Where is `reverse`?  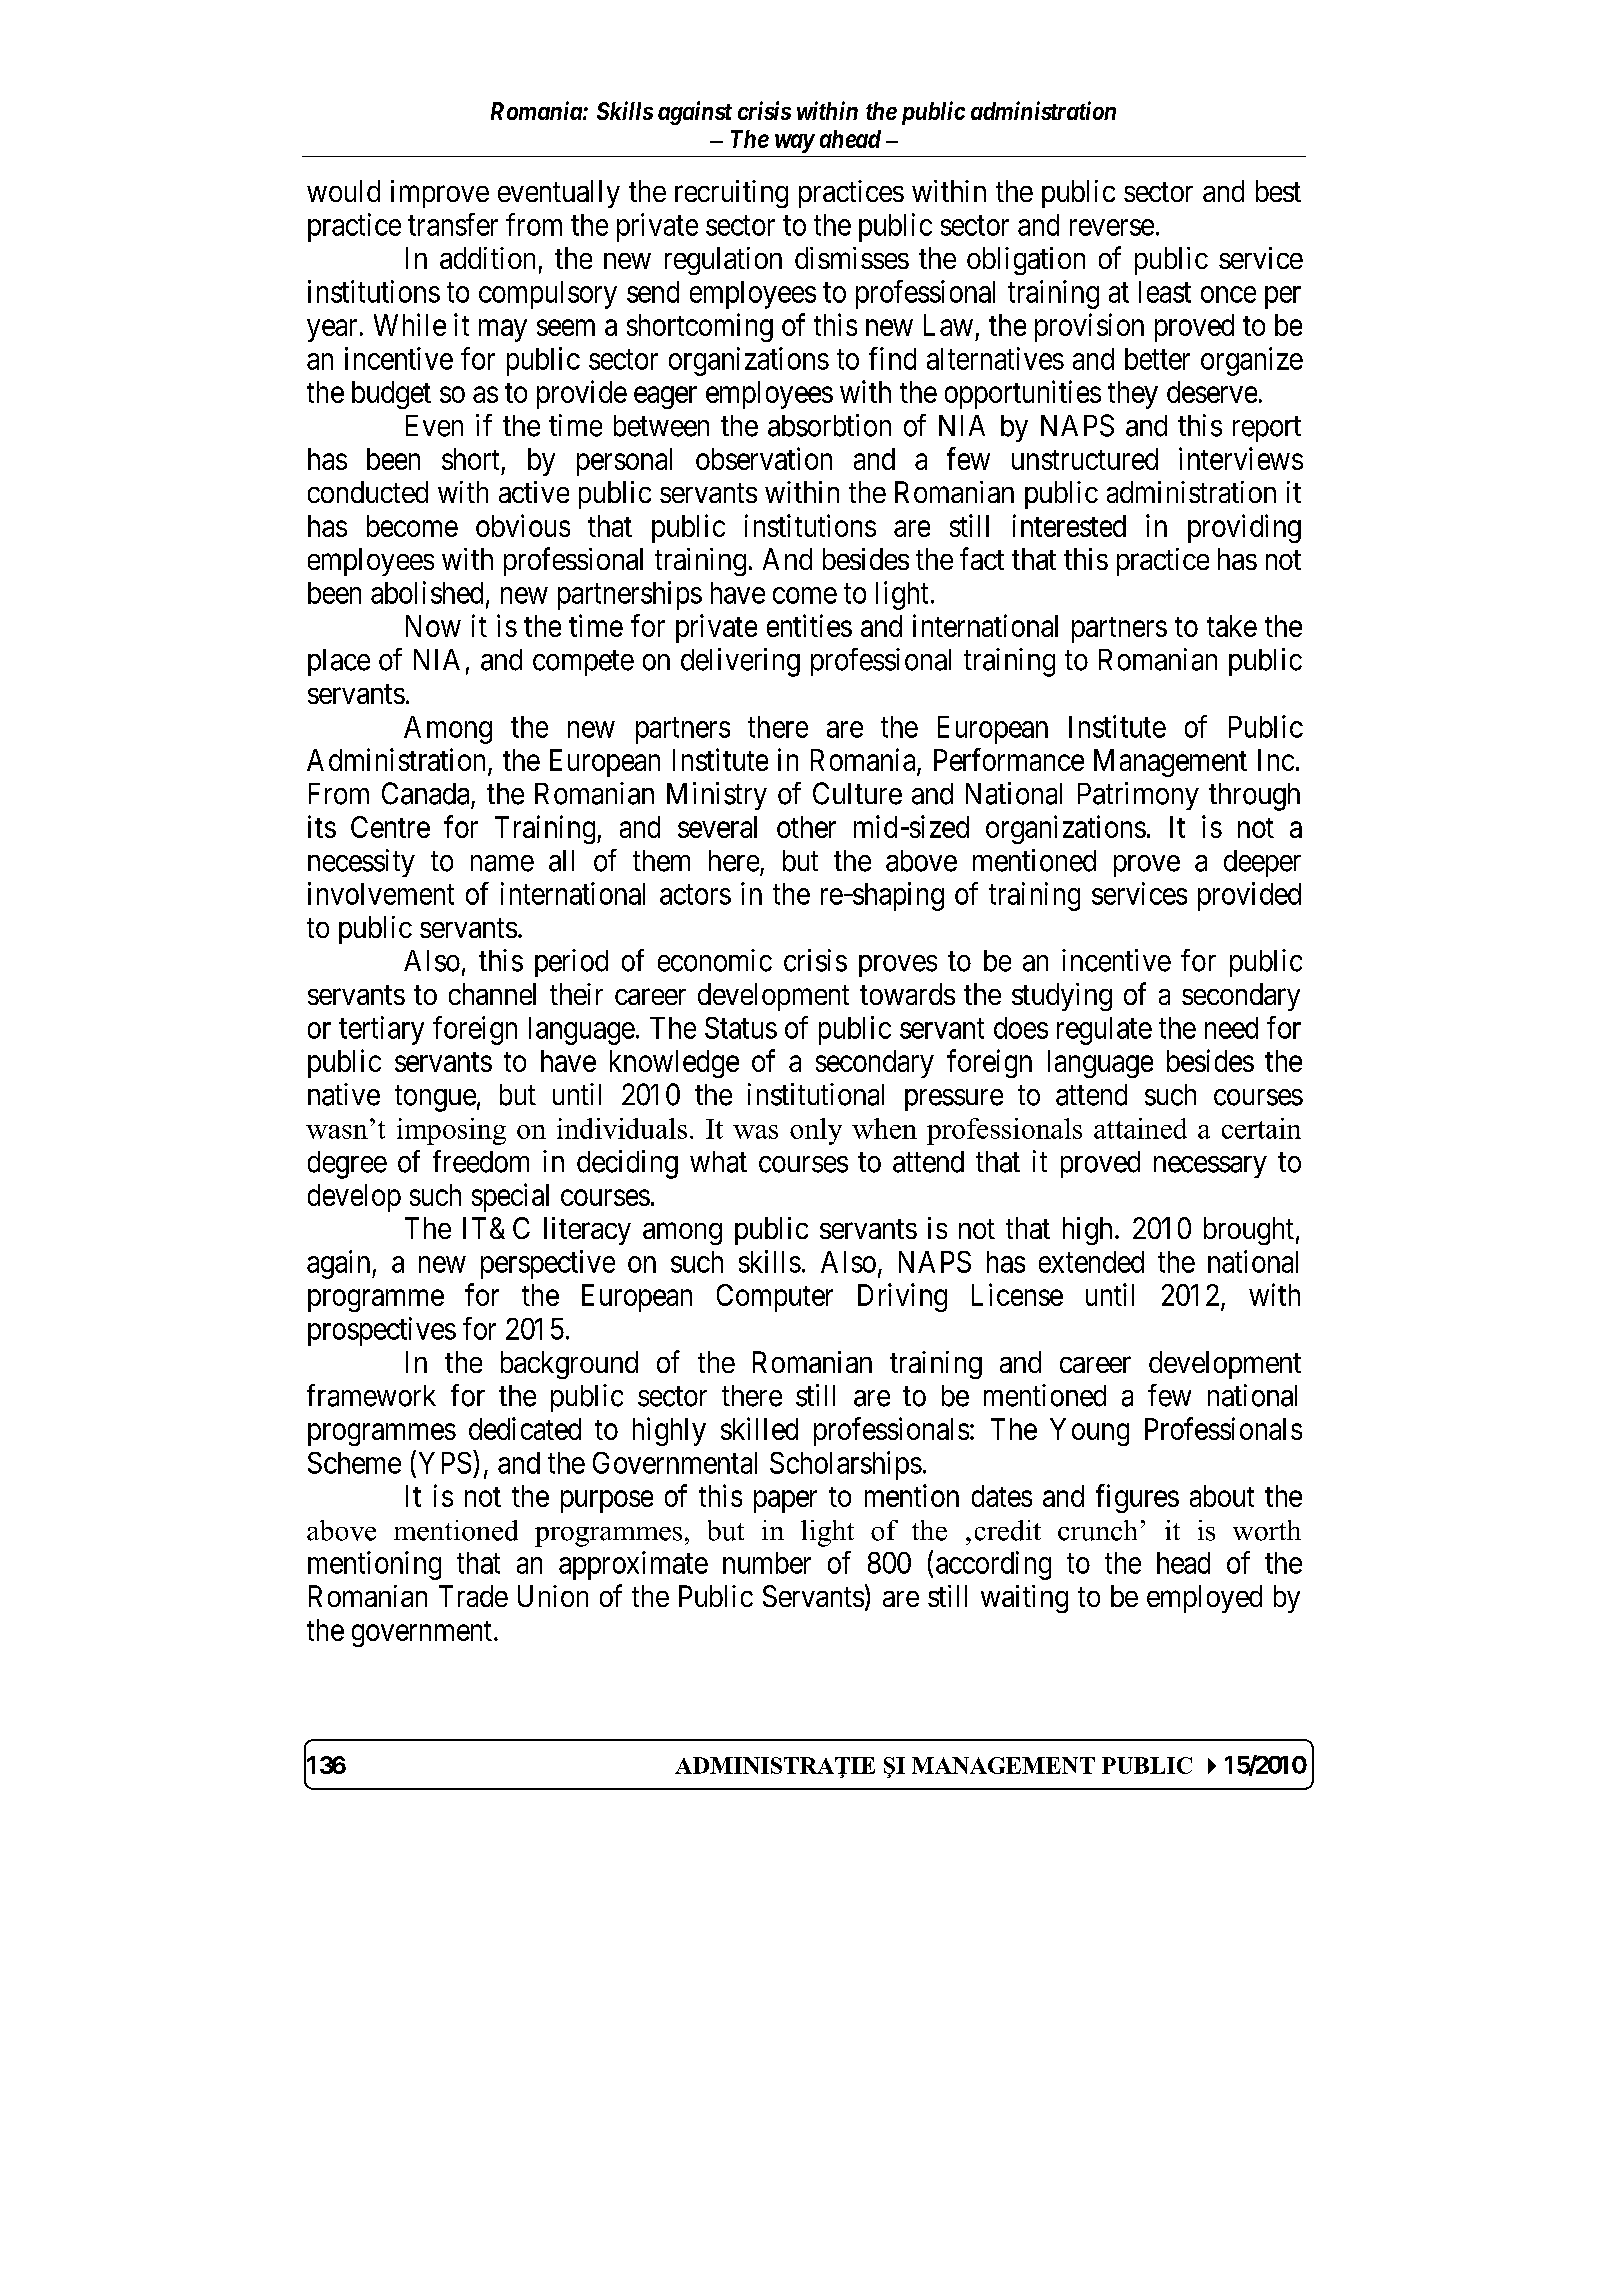 reverse is located at coordinates (1112, 227).
